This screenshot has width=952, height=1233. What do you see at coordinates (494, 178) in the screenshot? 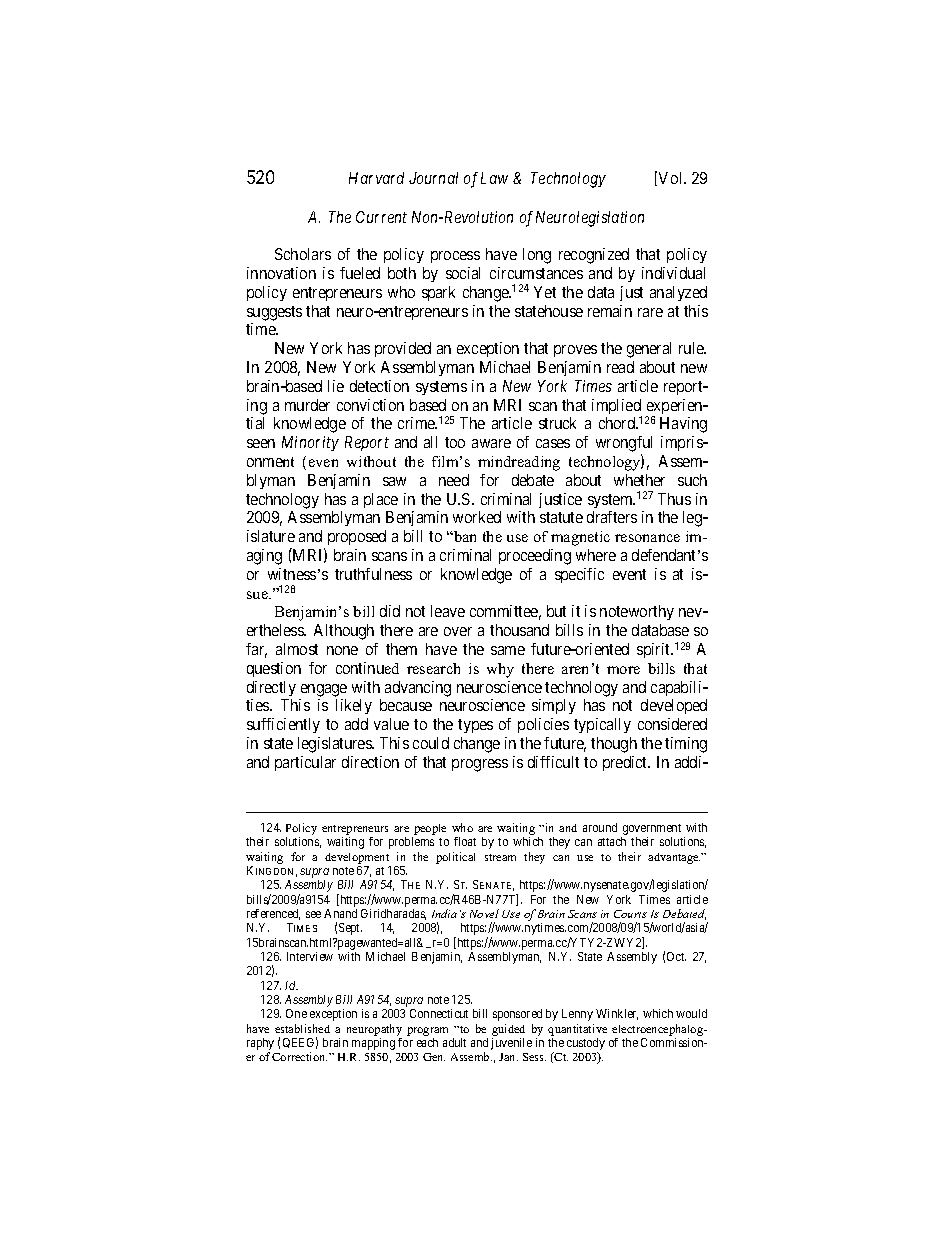
I see `Law` at bounding box center [494, 178].
